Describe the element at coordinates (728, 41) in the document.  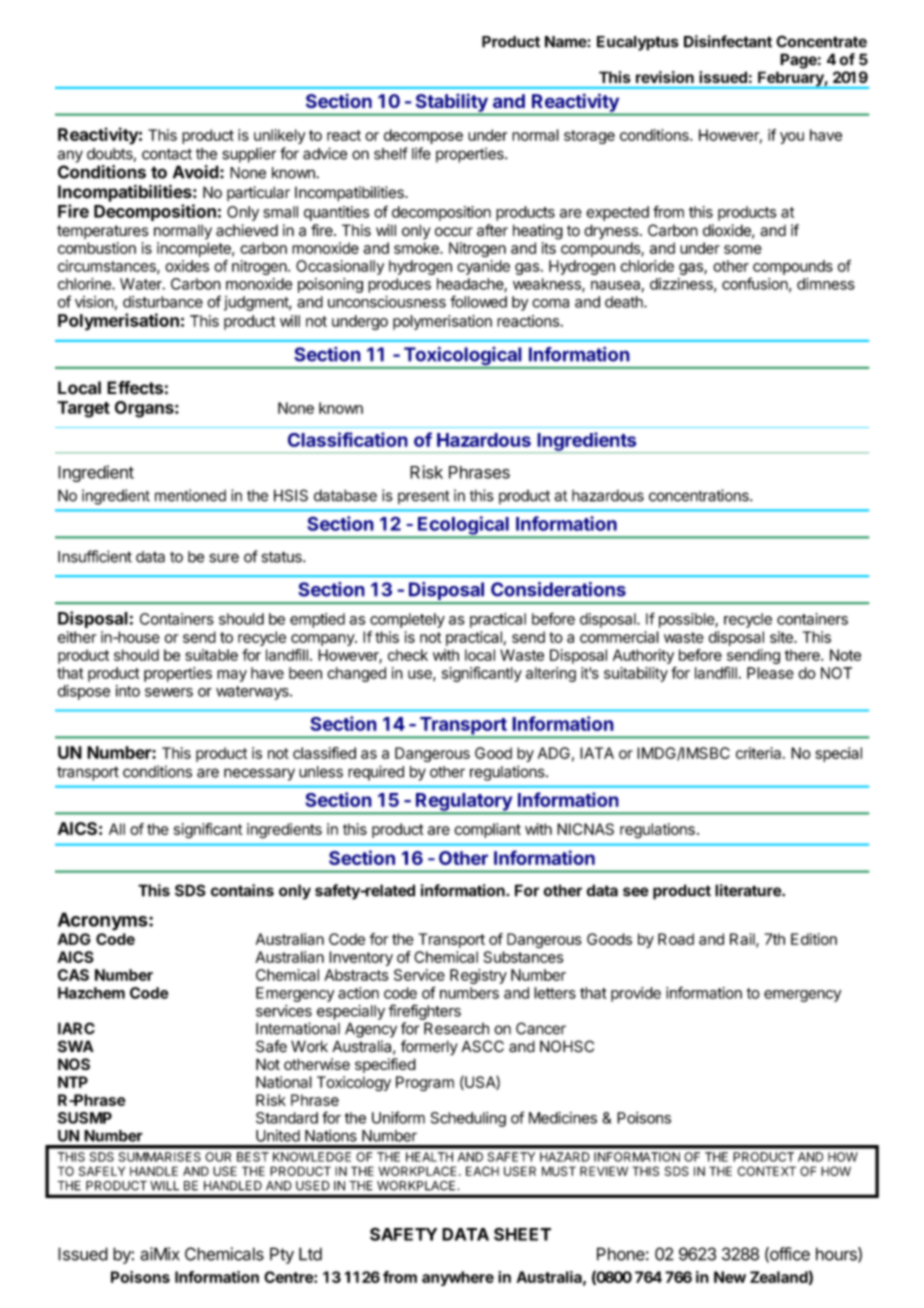
I see `Disinfectant` at that location.
